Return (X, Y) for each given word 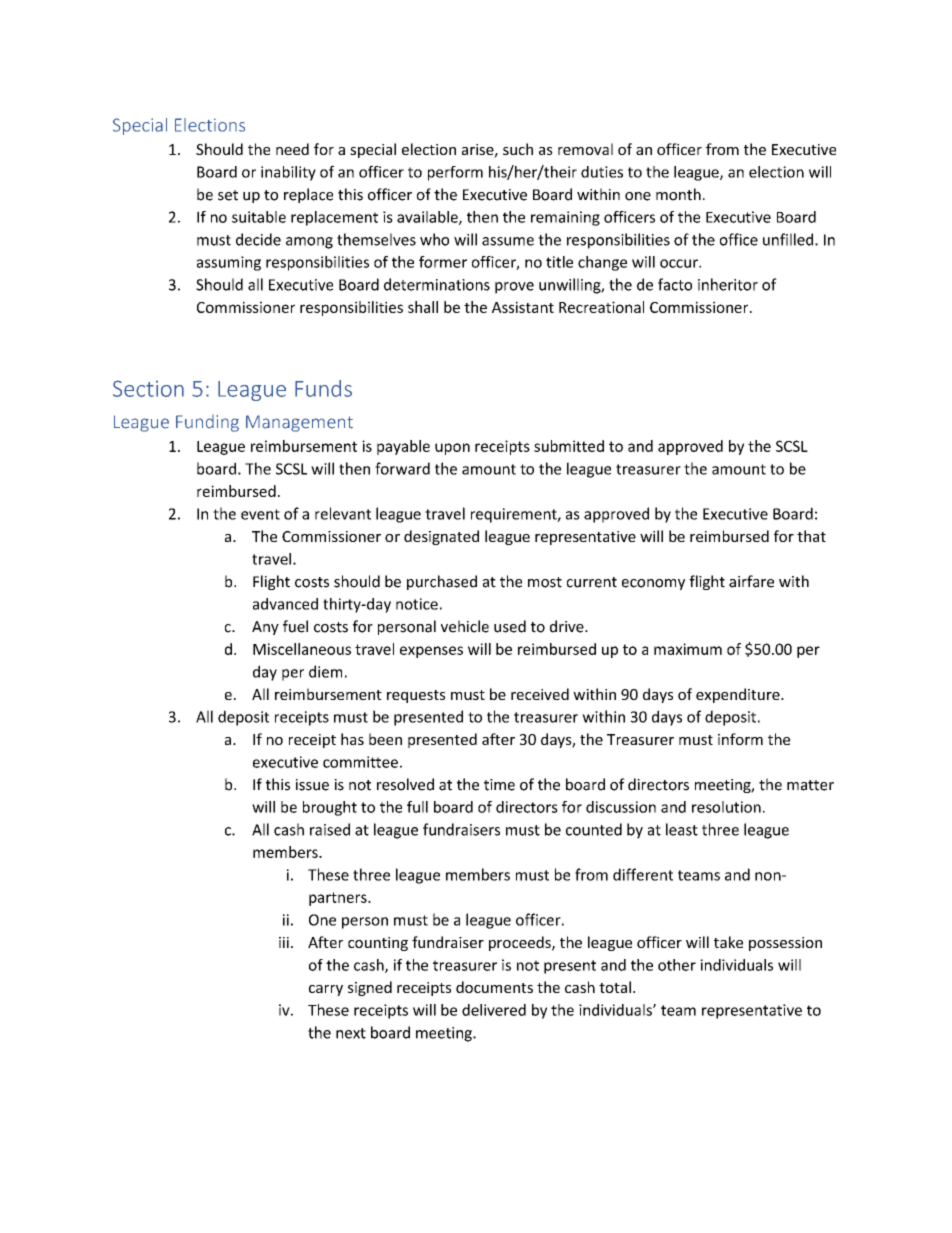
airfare (751, 581)
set (228, 195)
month (678, 194)
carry (326, 990)
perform (455, 173)
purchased (442, 582)
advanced (285, 604)
